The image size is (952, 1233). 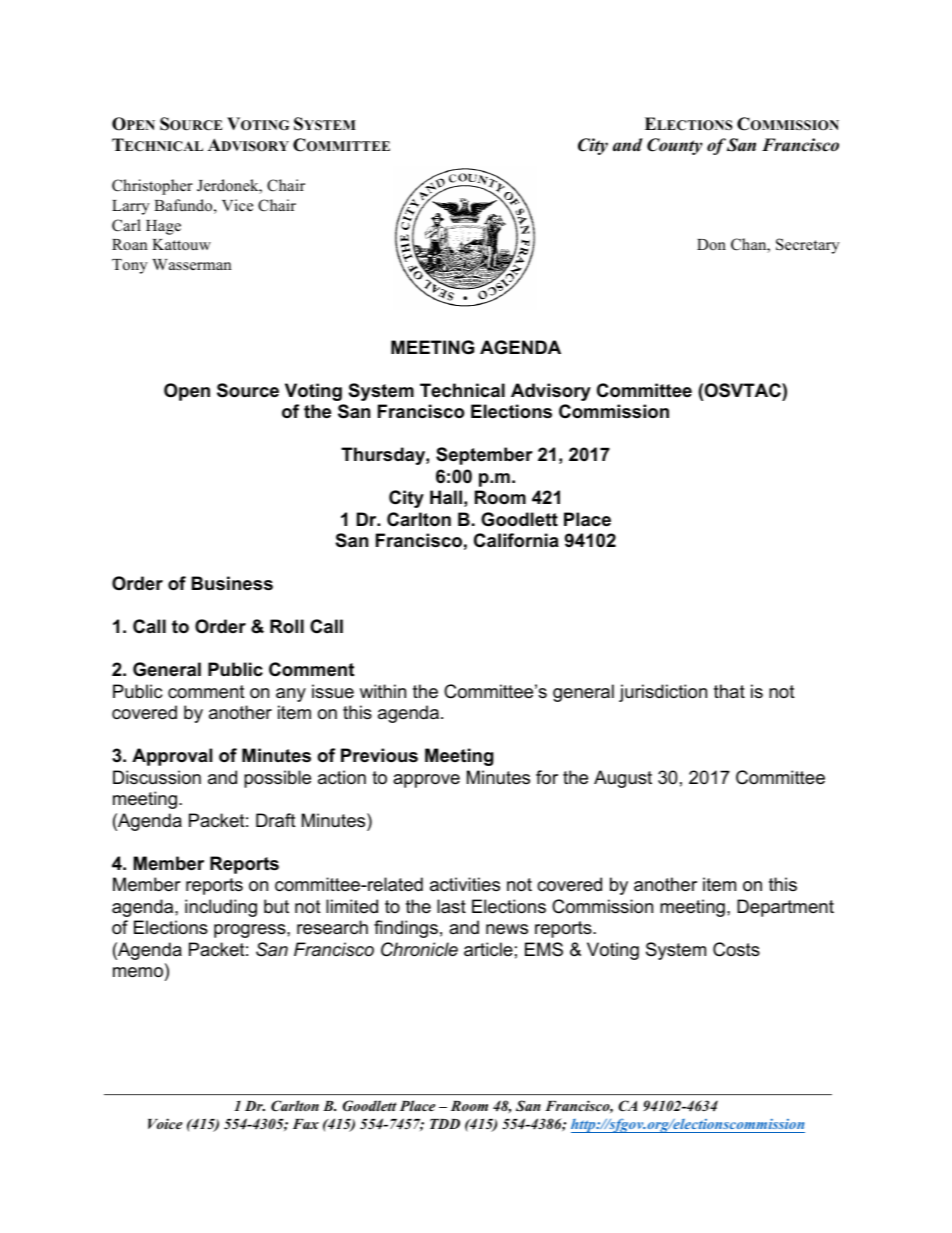 I want to click on Business, so click(x=232, y=583).
